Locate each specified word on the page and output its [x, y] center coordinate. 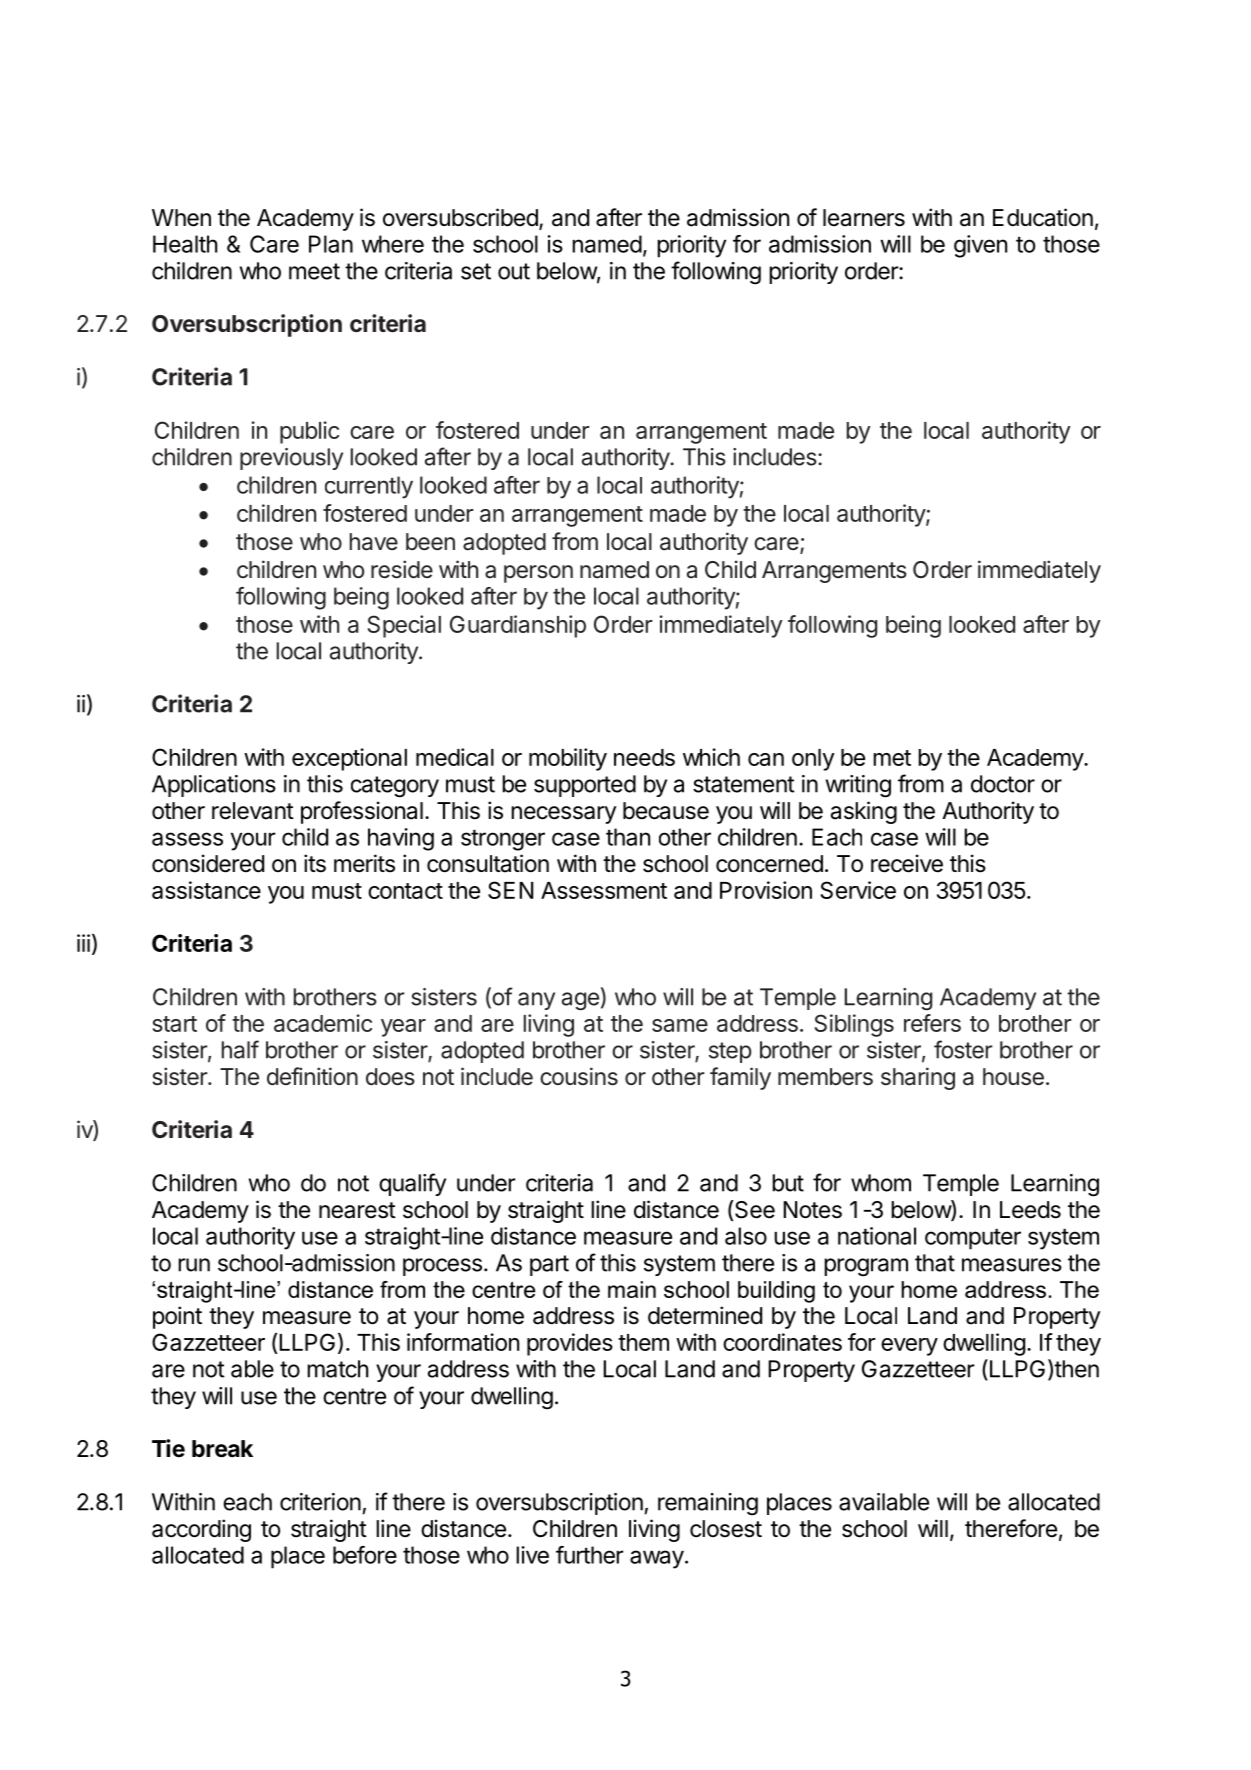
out [514, 271]
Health [185, 244]
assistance [206, 890]
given [980, 246]
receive [907, 863]
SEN [510, 890]
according [201, 1530]
